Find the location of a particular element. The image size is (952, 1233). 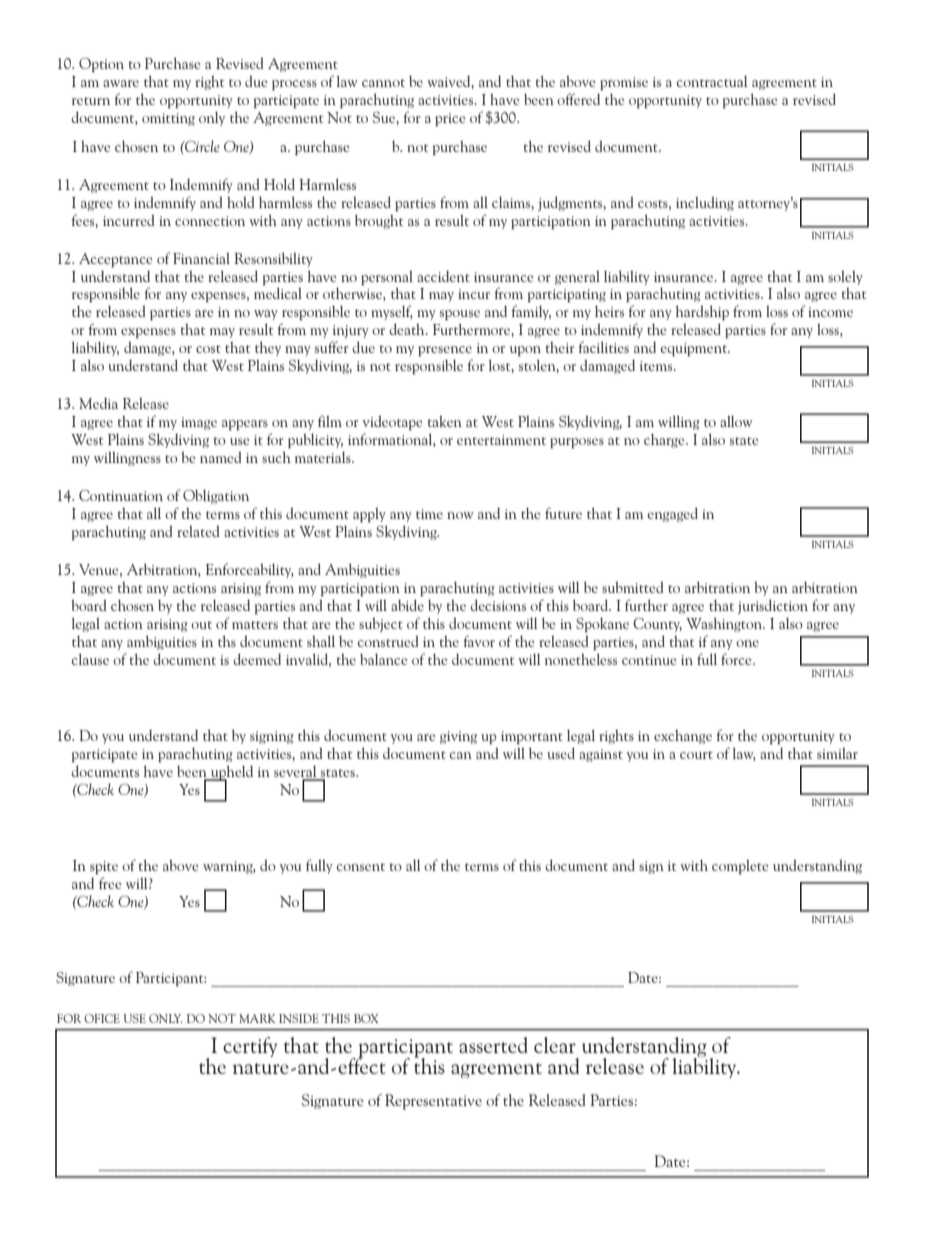

out is located at coordinates (201, 625).
